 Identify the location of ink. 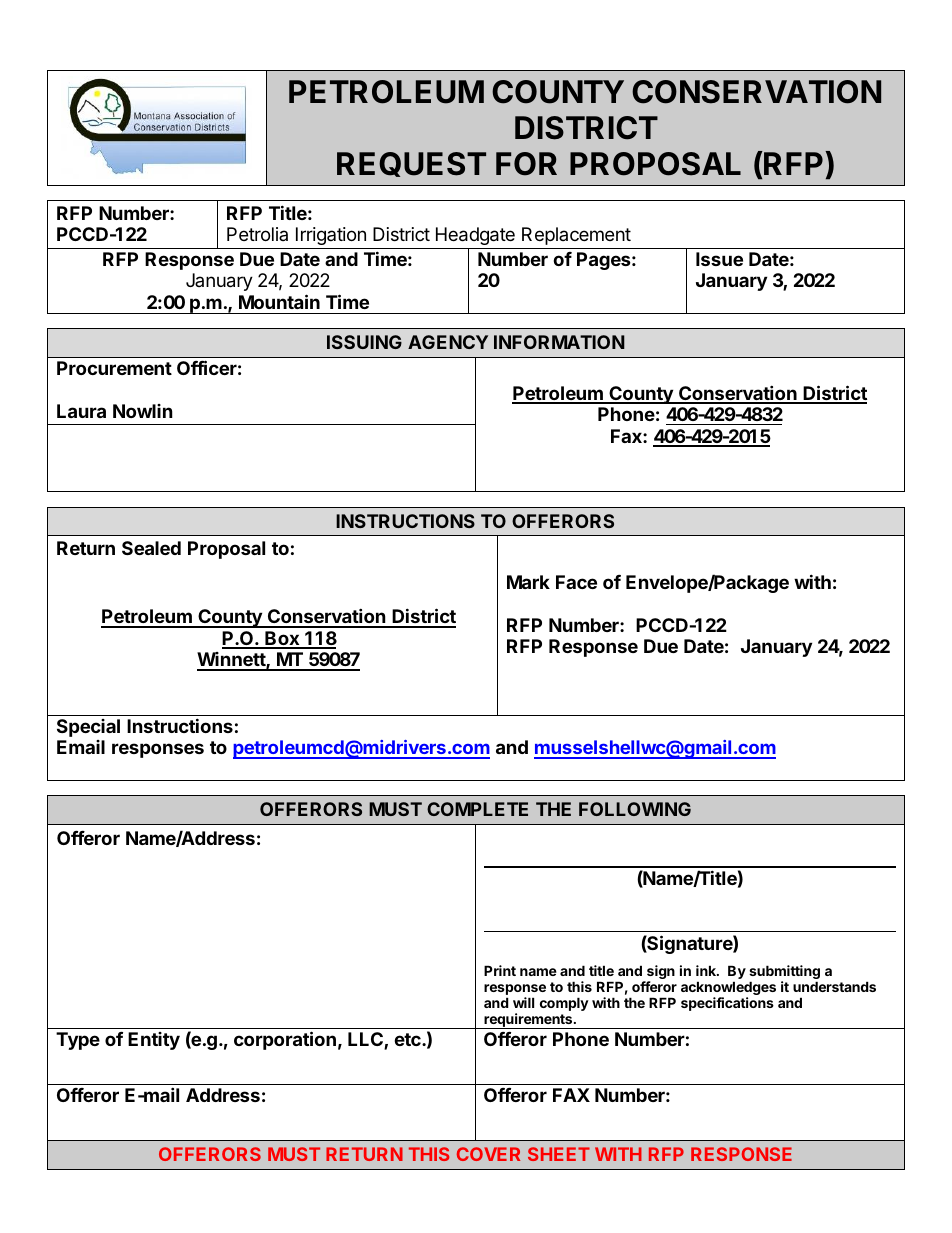
(707, 970).
